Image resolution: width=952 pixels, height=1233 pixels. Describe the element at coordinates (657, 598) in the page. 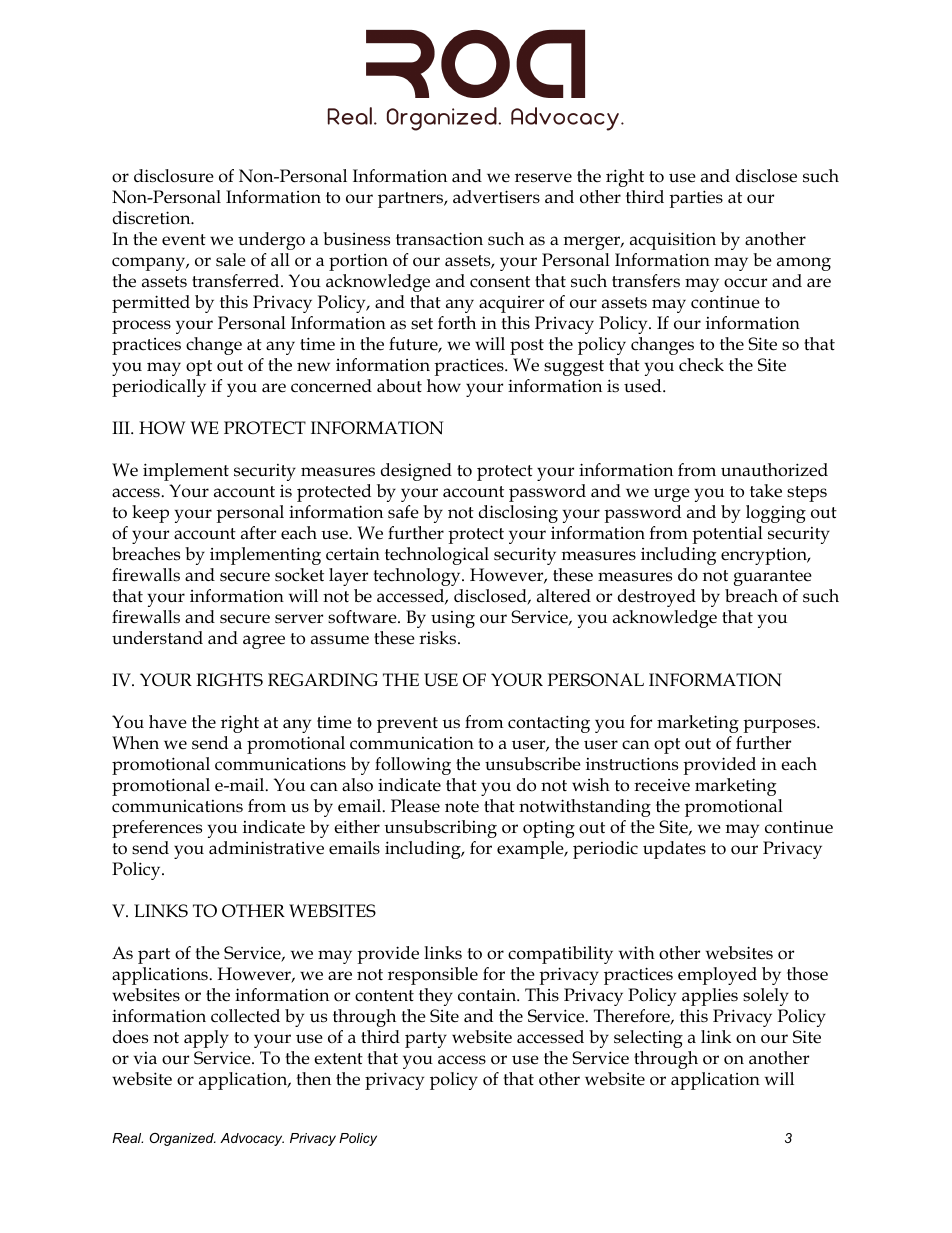

I see `destroyed` at that location.
